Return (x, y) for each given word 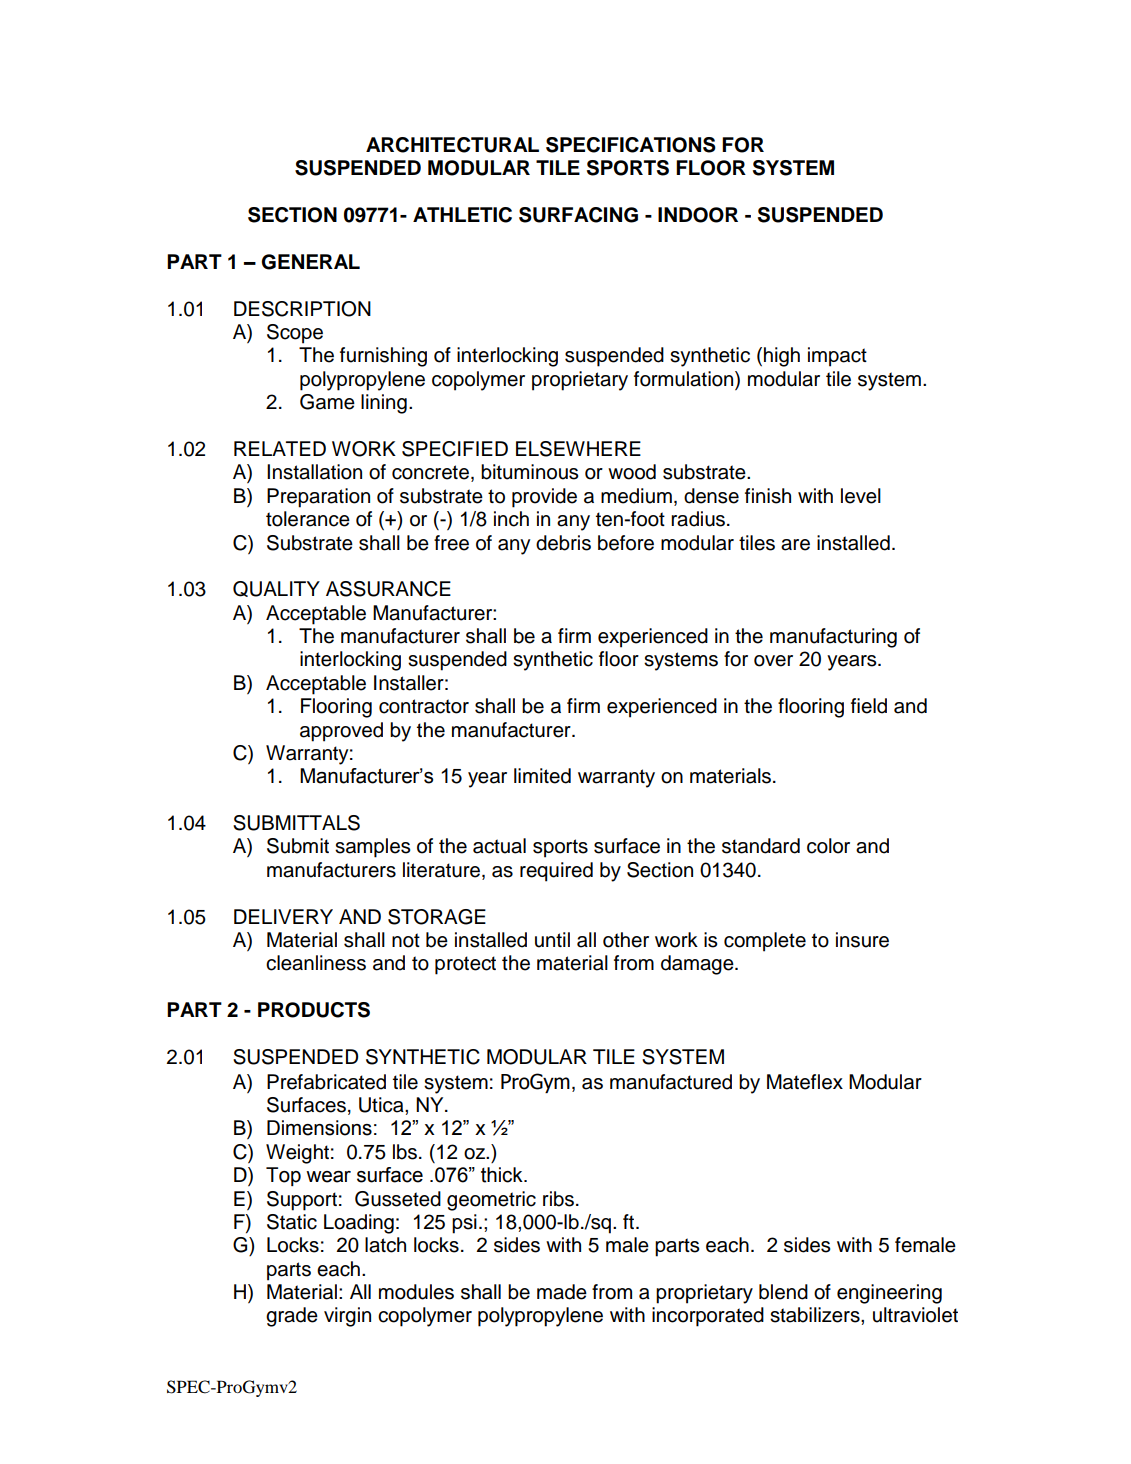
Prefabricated (326, 1082)
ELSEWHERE (578, 449)
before (626, 543)
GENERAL (310, 262)
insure (862, 940)
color (828, 846)
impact (837, 357)
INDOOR (698, 215)
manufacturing (833, 638)
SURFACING (578, 215)
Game (327, 402)
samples (373, 848)
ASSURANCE (388, 589)
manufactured (671, 1082)
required (556, 872)
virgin (347, 1317)
